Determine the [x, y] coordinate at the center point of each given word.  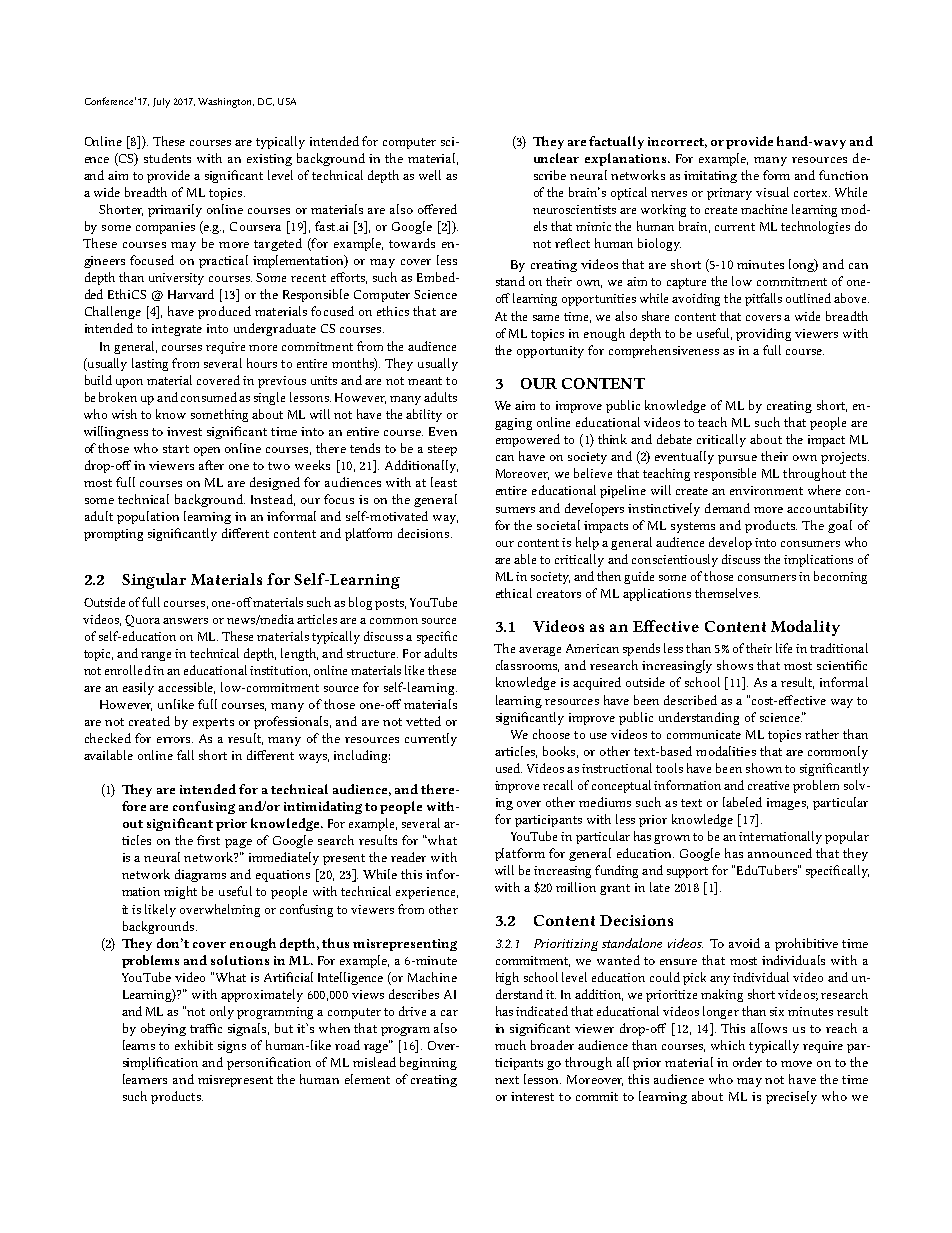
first [208, 840]
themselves [727, 593]
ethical [514, 593]
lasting [150, 364]
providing [763, 334]
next [507, 1080]
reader [408, 857]
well [430, 175]
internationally [780, 837]
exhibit [194, 1045]
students [167, 158]
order [747, 1062]
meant [425, 381]
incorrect [677, 142]
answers [185, 621]
